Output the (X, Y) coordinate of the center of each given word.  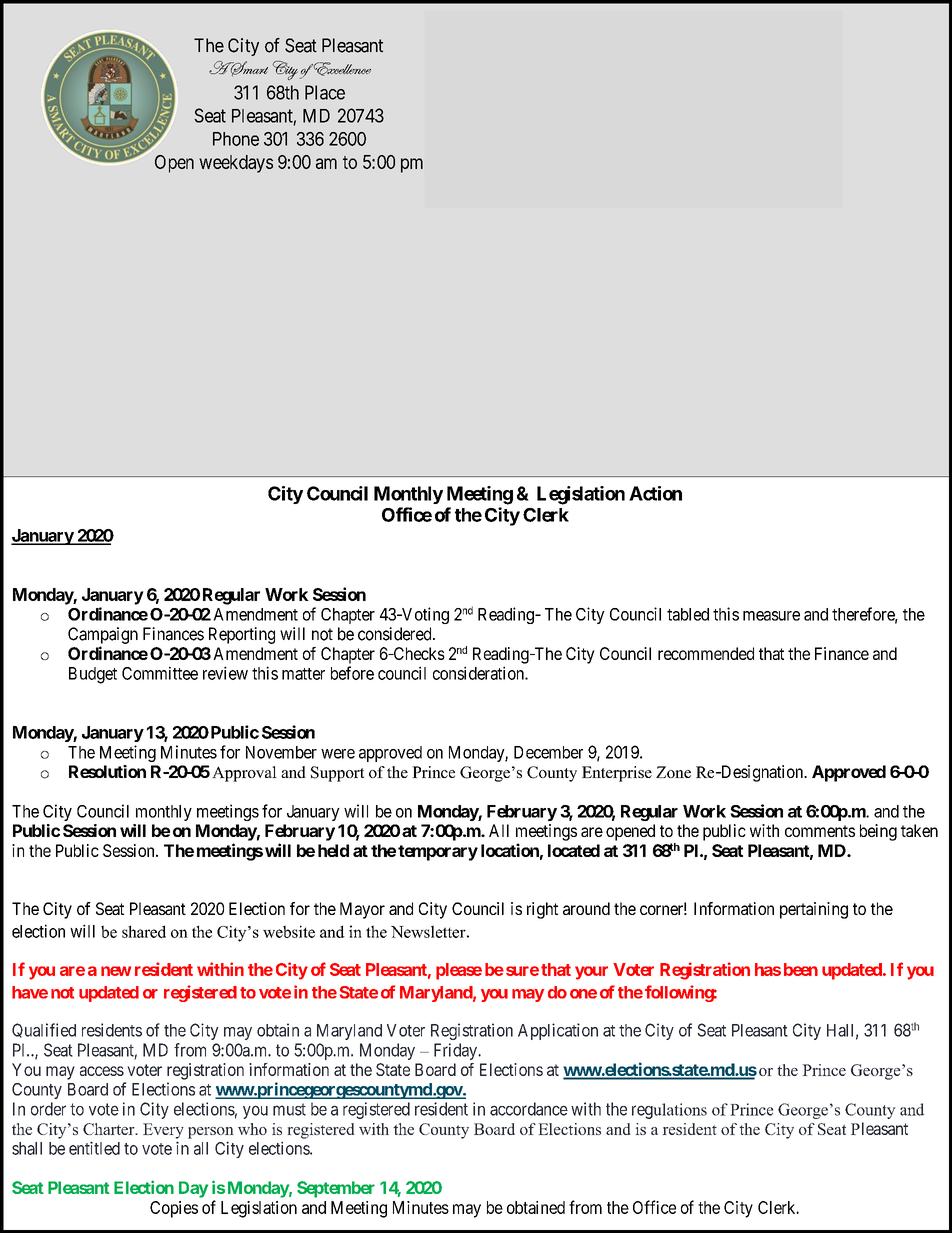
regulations (669, 1111)
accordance (529, 1109)
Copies (174, 1209)
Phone (236, 139)
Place (325, 92)
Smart (248, 69)
